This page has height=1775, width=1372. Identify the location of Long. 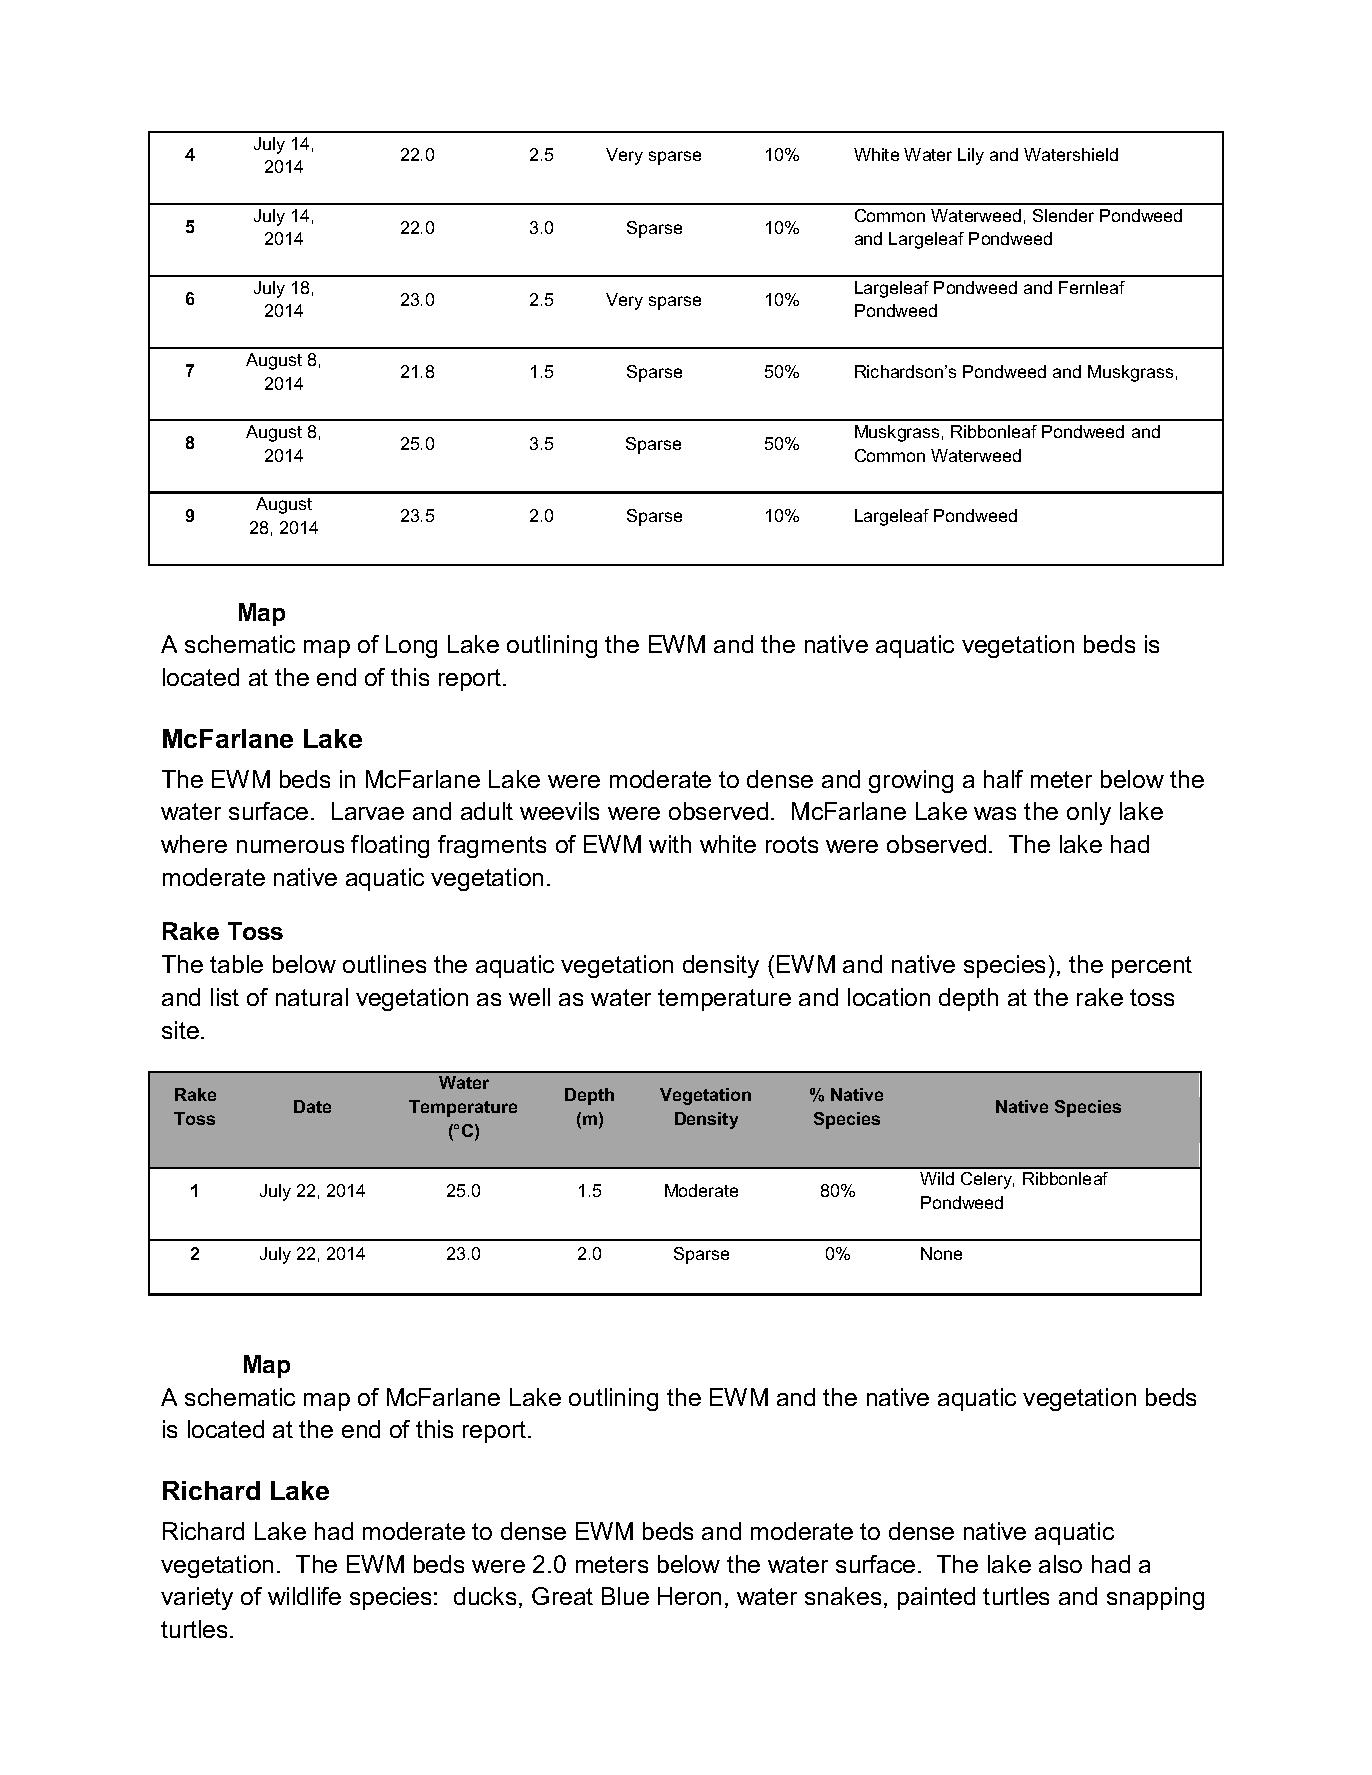
(411, 646).
